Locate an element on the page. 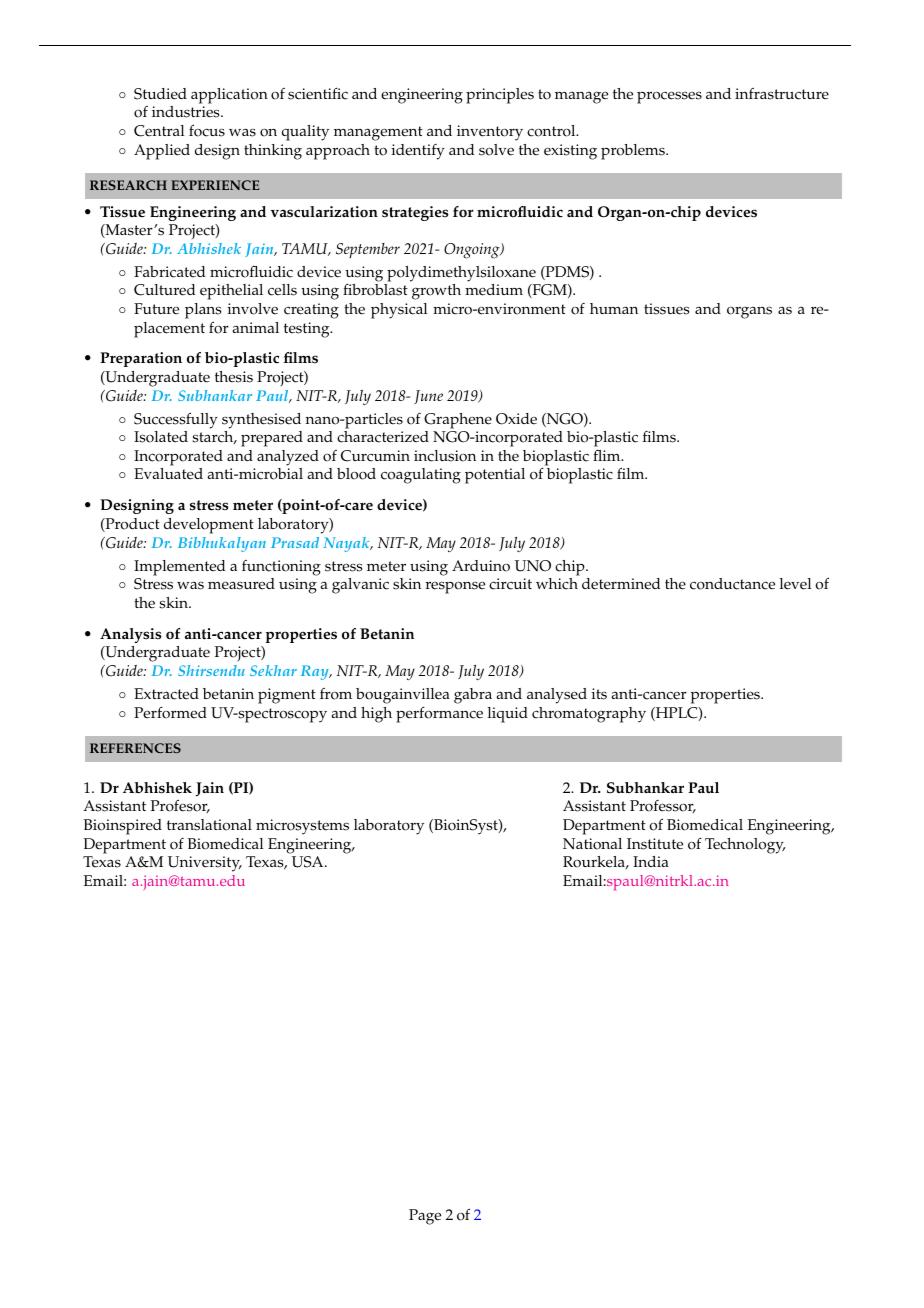 The height and width of the image is (1308, 924). National is located at coordinates (592, 844).
